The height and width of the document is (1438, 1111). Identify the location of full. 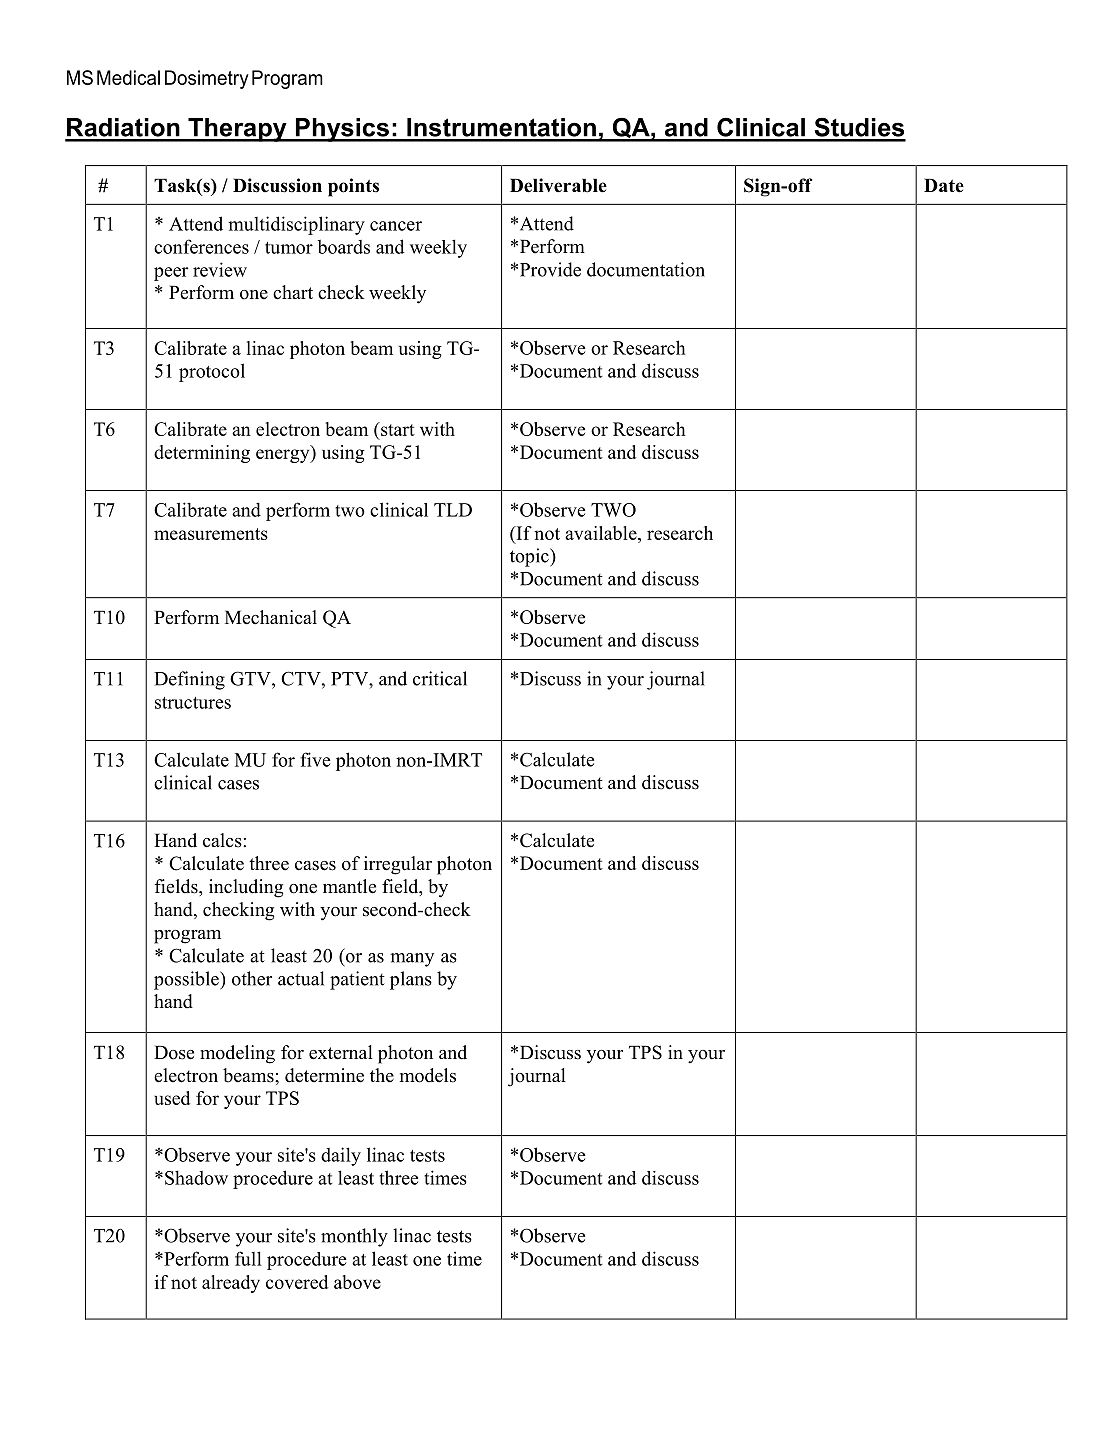
(248, 1258).
